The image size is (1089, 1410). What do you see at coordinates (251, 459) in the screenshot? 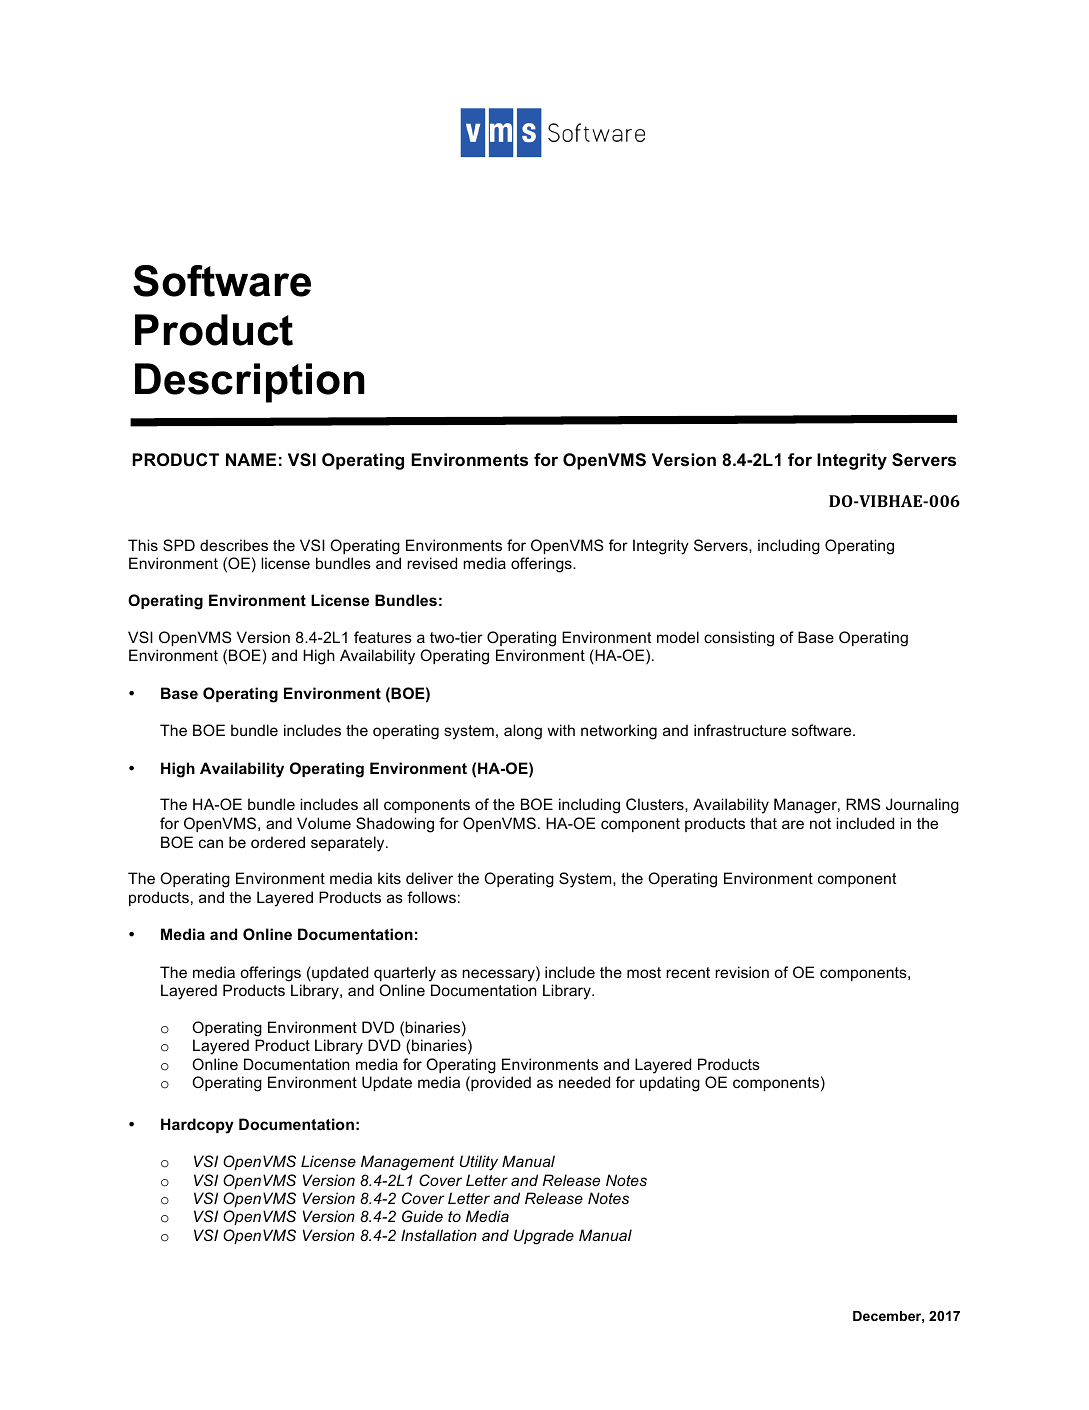
I see `NAME` at bounding box center [251, 459].
